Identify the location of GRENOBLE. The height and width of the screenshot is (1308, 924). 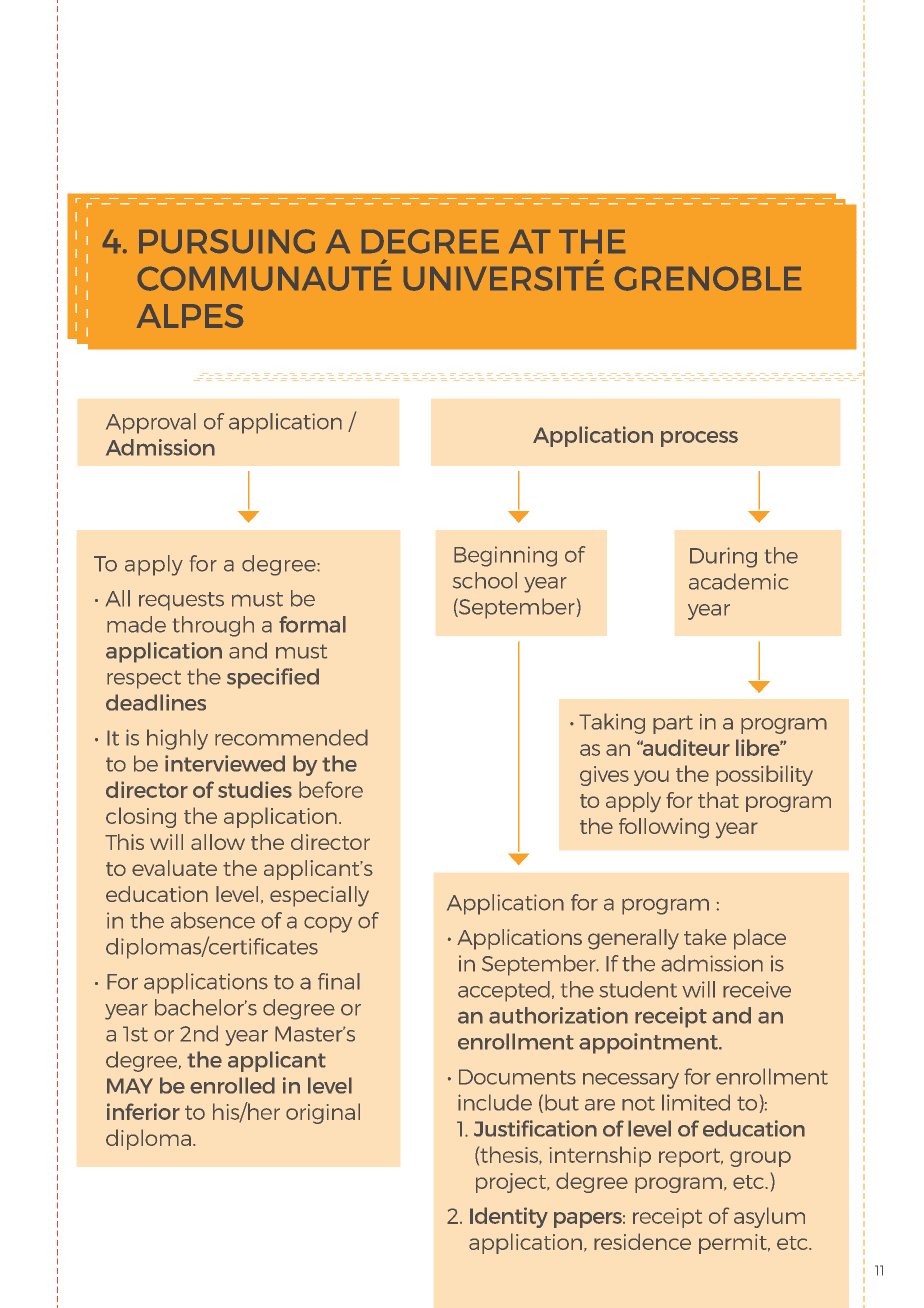
(708, 279).
